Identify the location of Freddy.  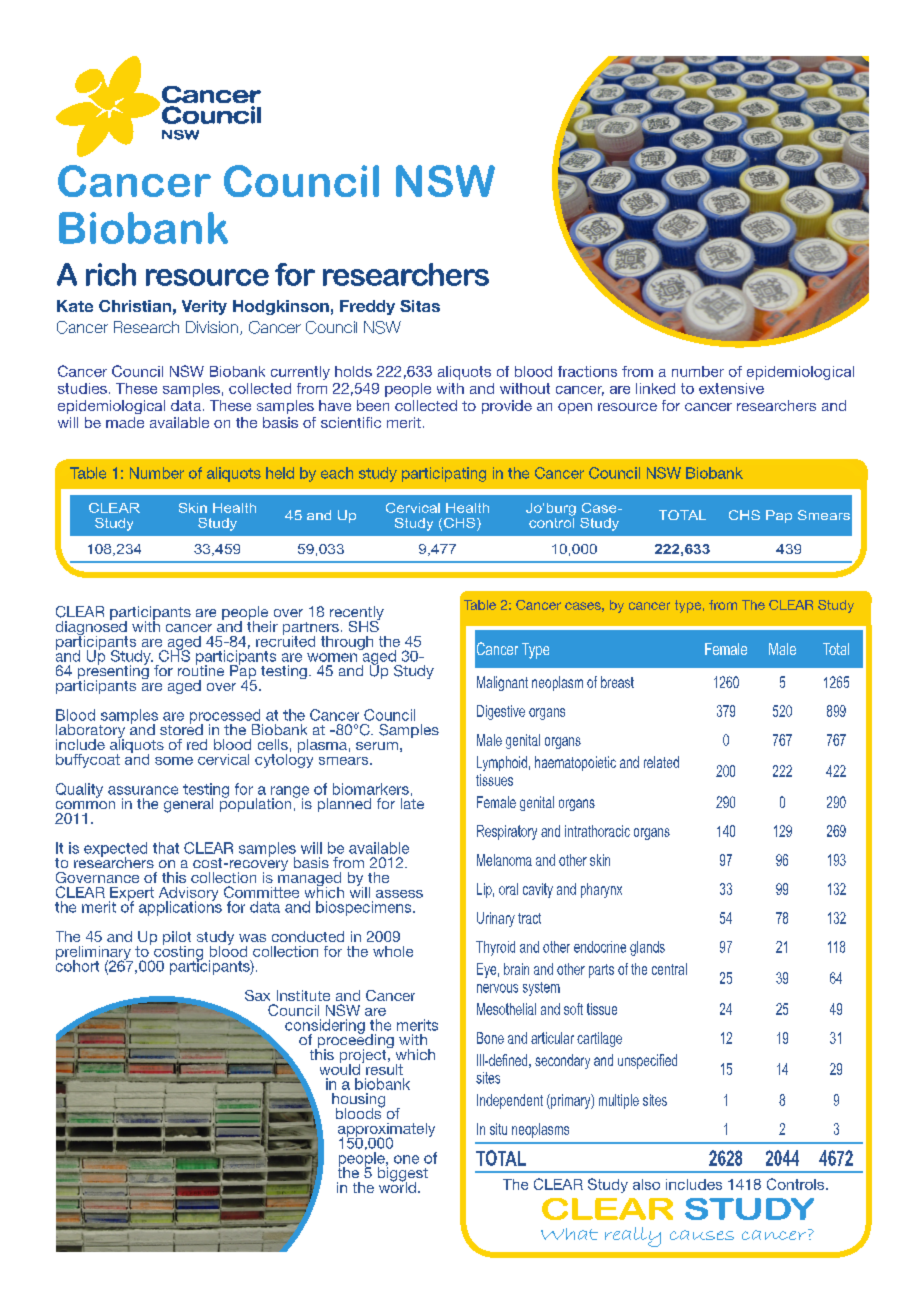
(367, 307).
